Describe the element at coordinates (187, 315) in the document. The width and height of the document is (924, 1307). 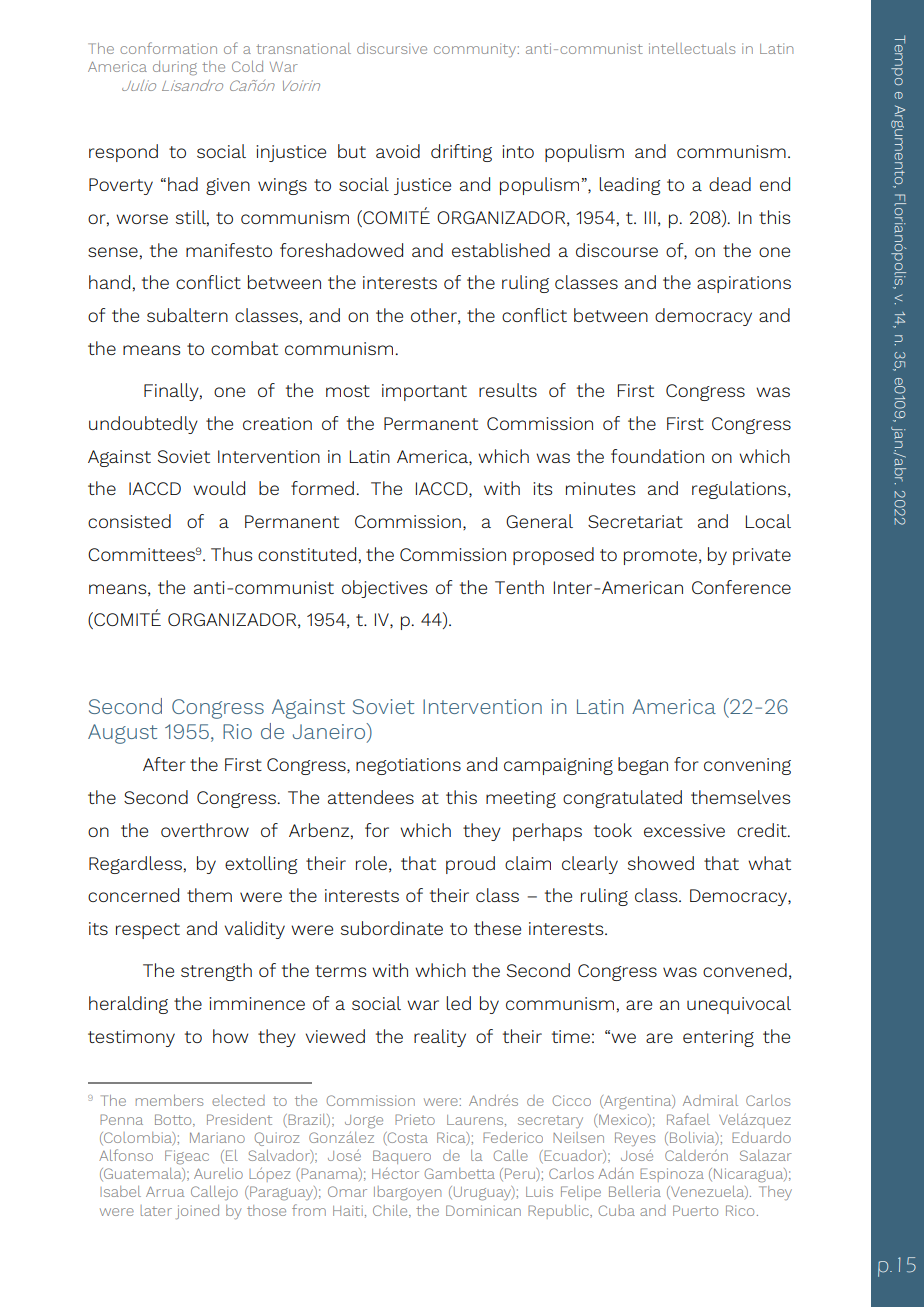
I see `subaltern` at that location.
